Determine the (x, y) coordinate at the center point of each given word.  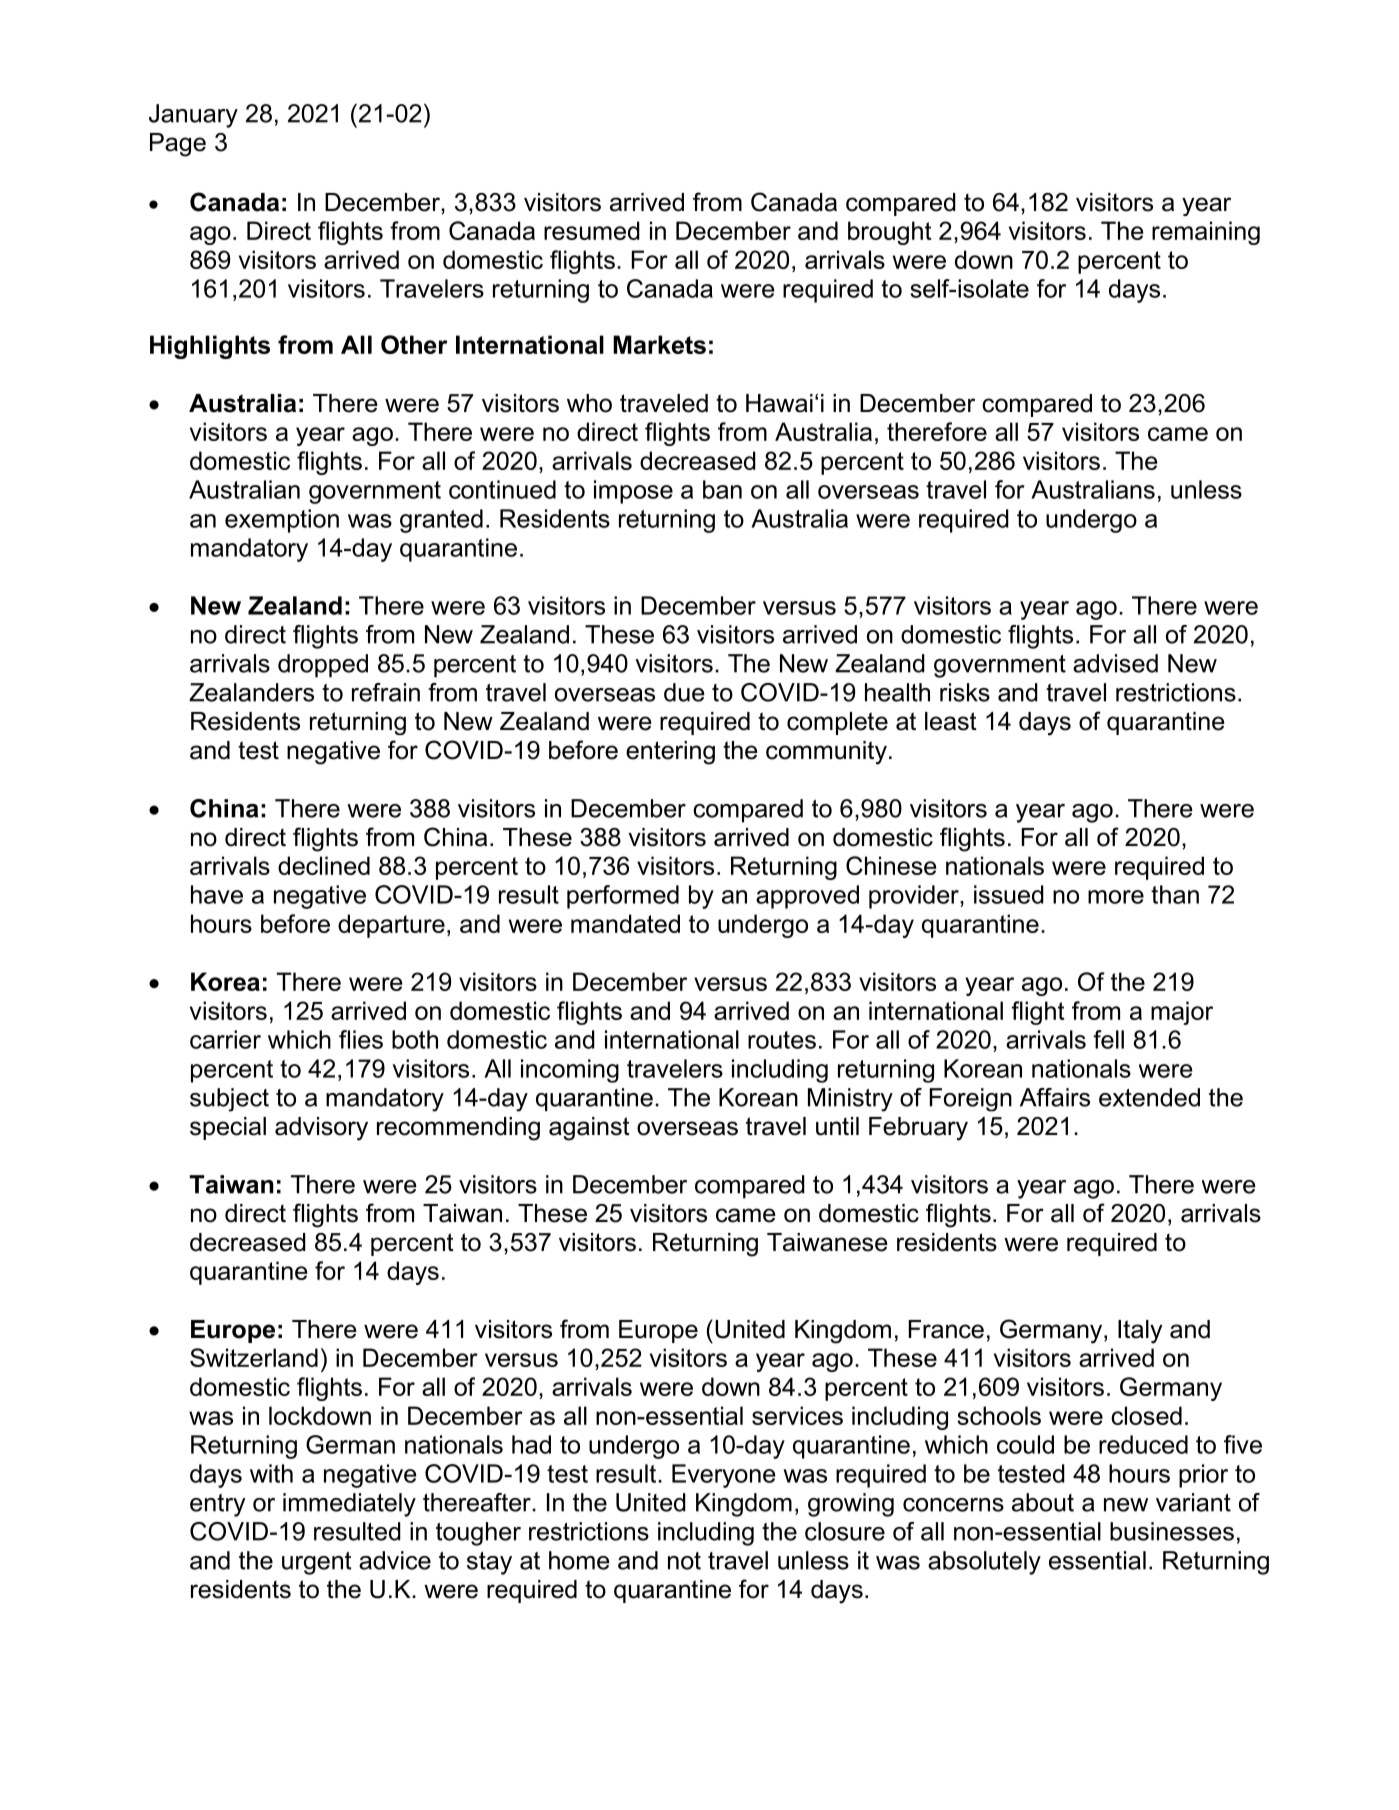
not (684, 1561)
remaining (1206, 233)
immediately (349, 1505)
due (684, 692)
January (193, 116)
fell (1108, 1039)
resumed (592, 230)
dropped (323, 666)
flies (361, 1039)
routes (782, 1040)
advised (1115, 663)
